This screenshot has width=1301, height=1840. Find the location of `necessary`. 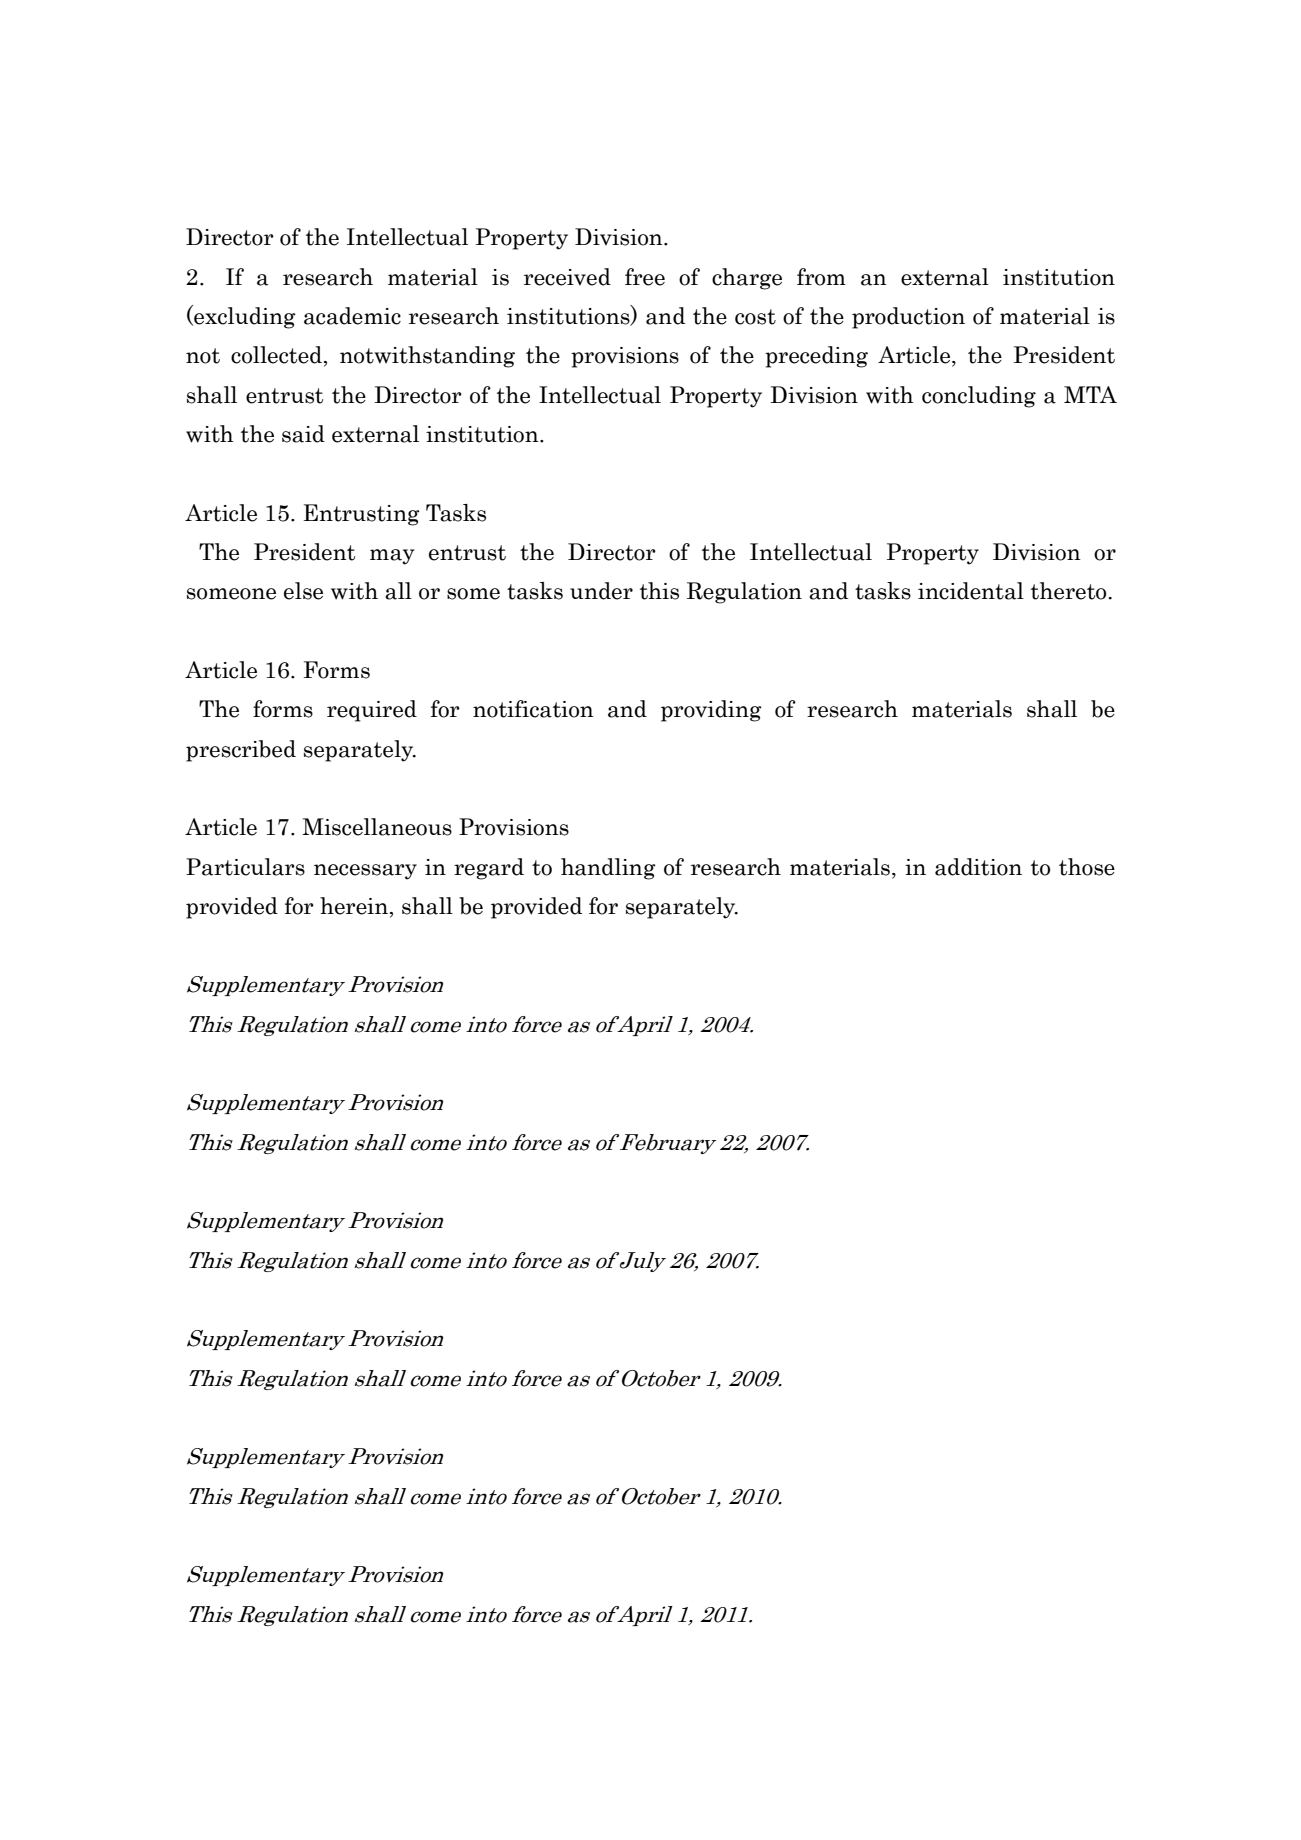

necessary is located at coordinates (365, 872).
